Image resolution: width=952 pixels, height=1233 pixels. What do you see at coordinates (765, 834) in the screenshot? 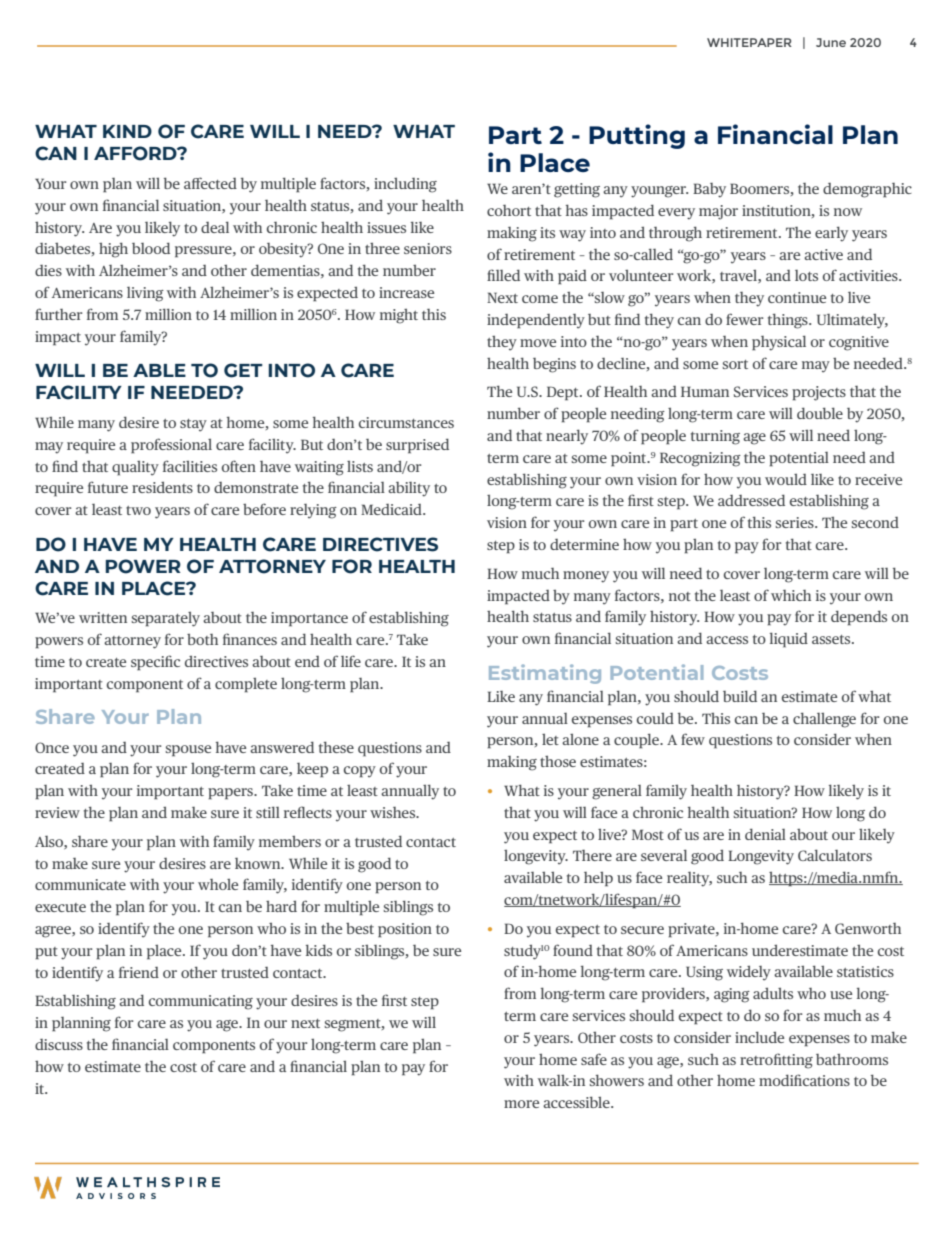
I see `denial` at bounding box center [765, 834].
